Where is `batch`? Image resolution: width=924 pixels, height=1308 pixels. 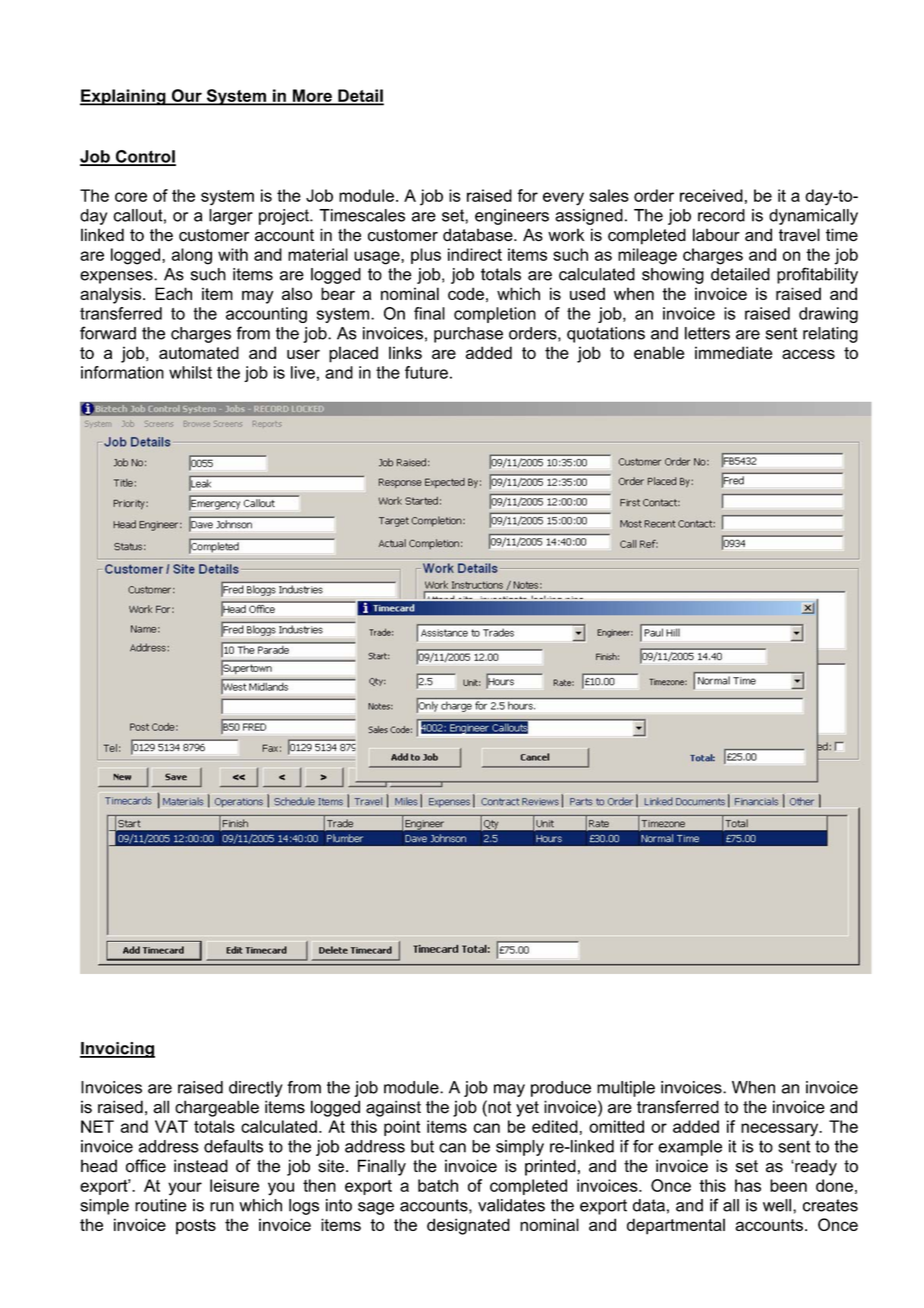 batch is located at coordinates (438, 1185).
